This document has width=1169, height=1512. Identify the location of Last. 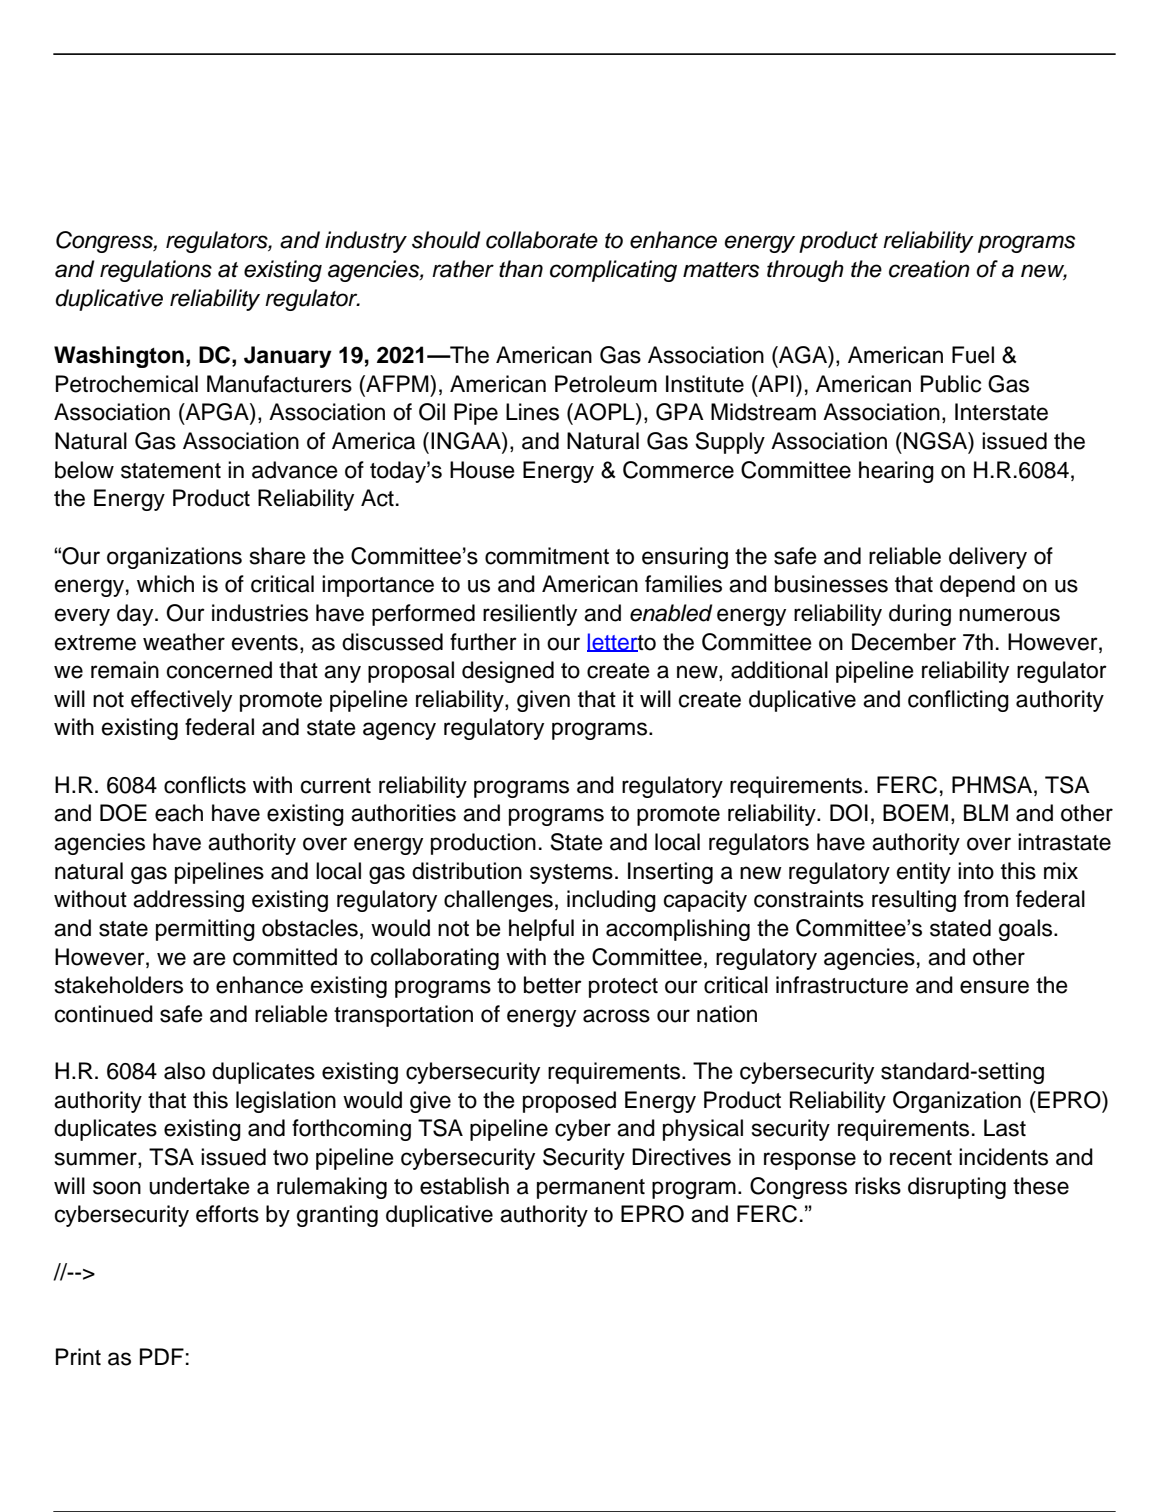
(1005, 1128).
